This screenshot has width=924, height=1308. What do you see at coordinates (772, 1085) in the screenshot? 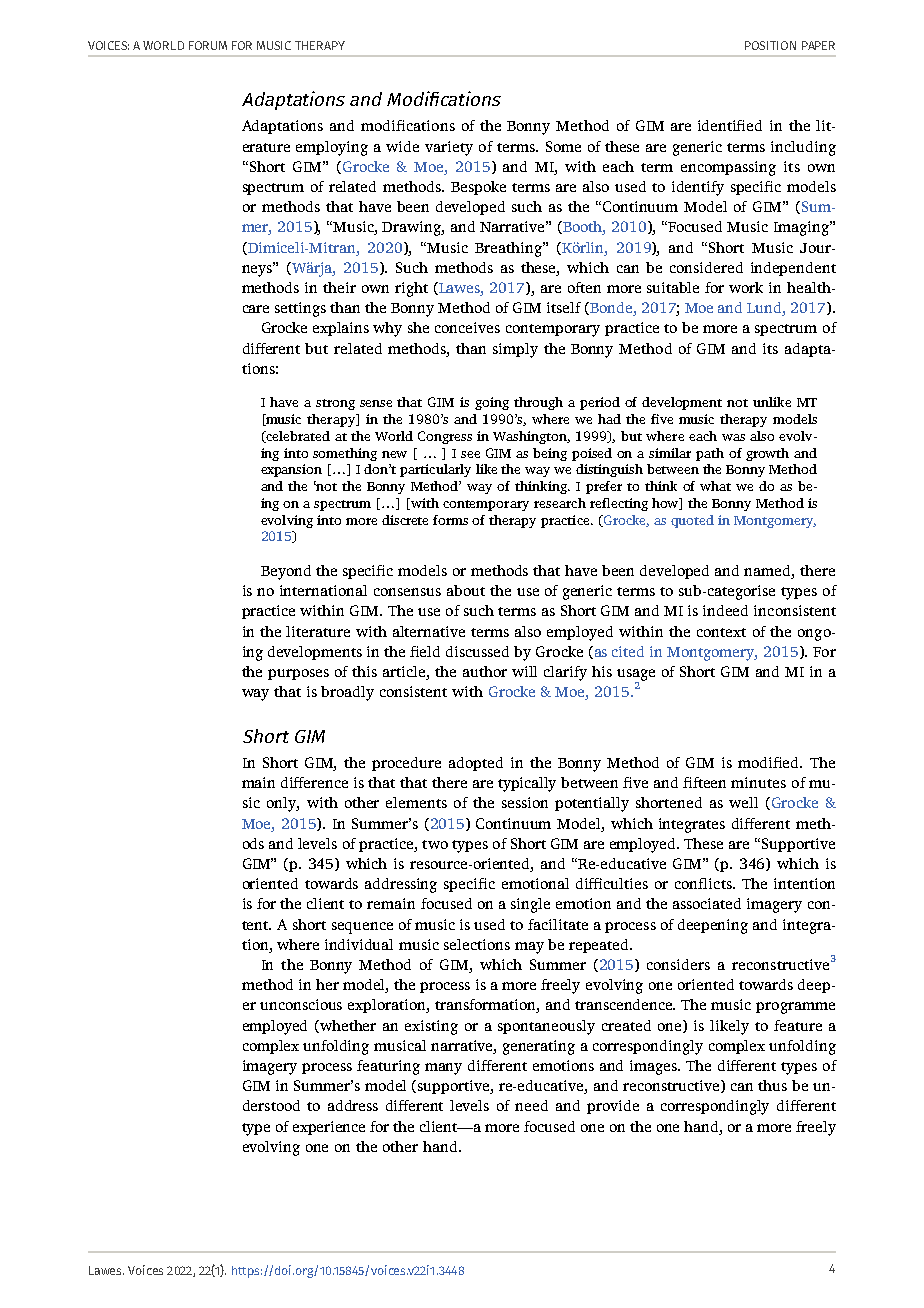
I see `thus` at bounding box center [772, 1085].
